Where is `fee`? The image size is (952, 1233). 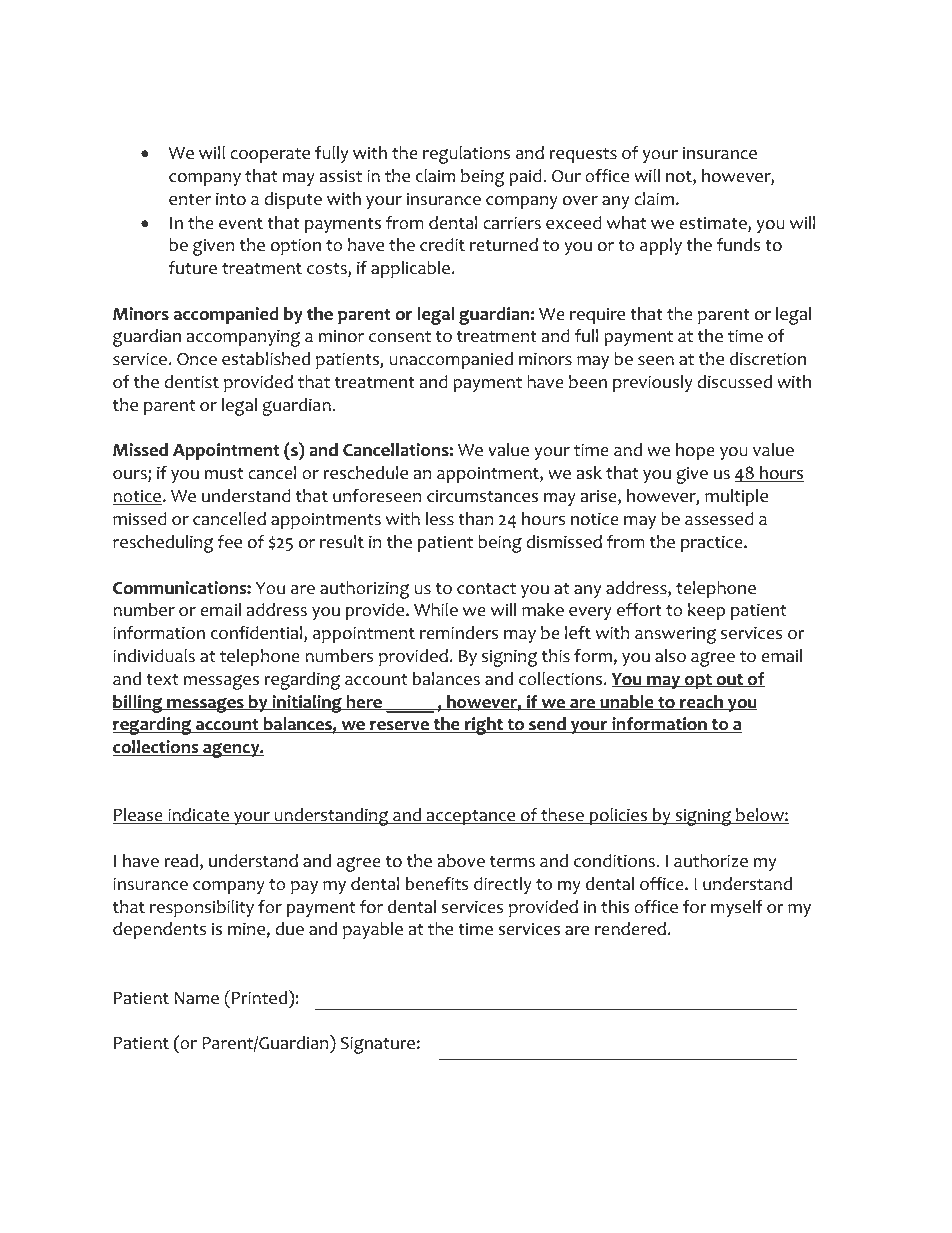
fee is located at coordinates (229, 542).
